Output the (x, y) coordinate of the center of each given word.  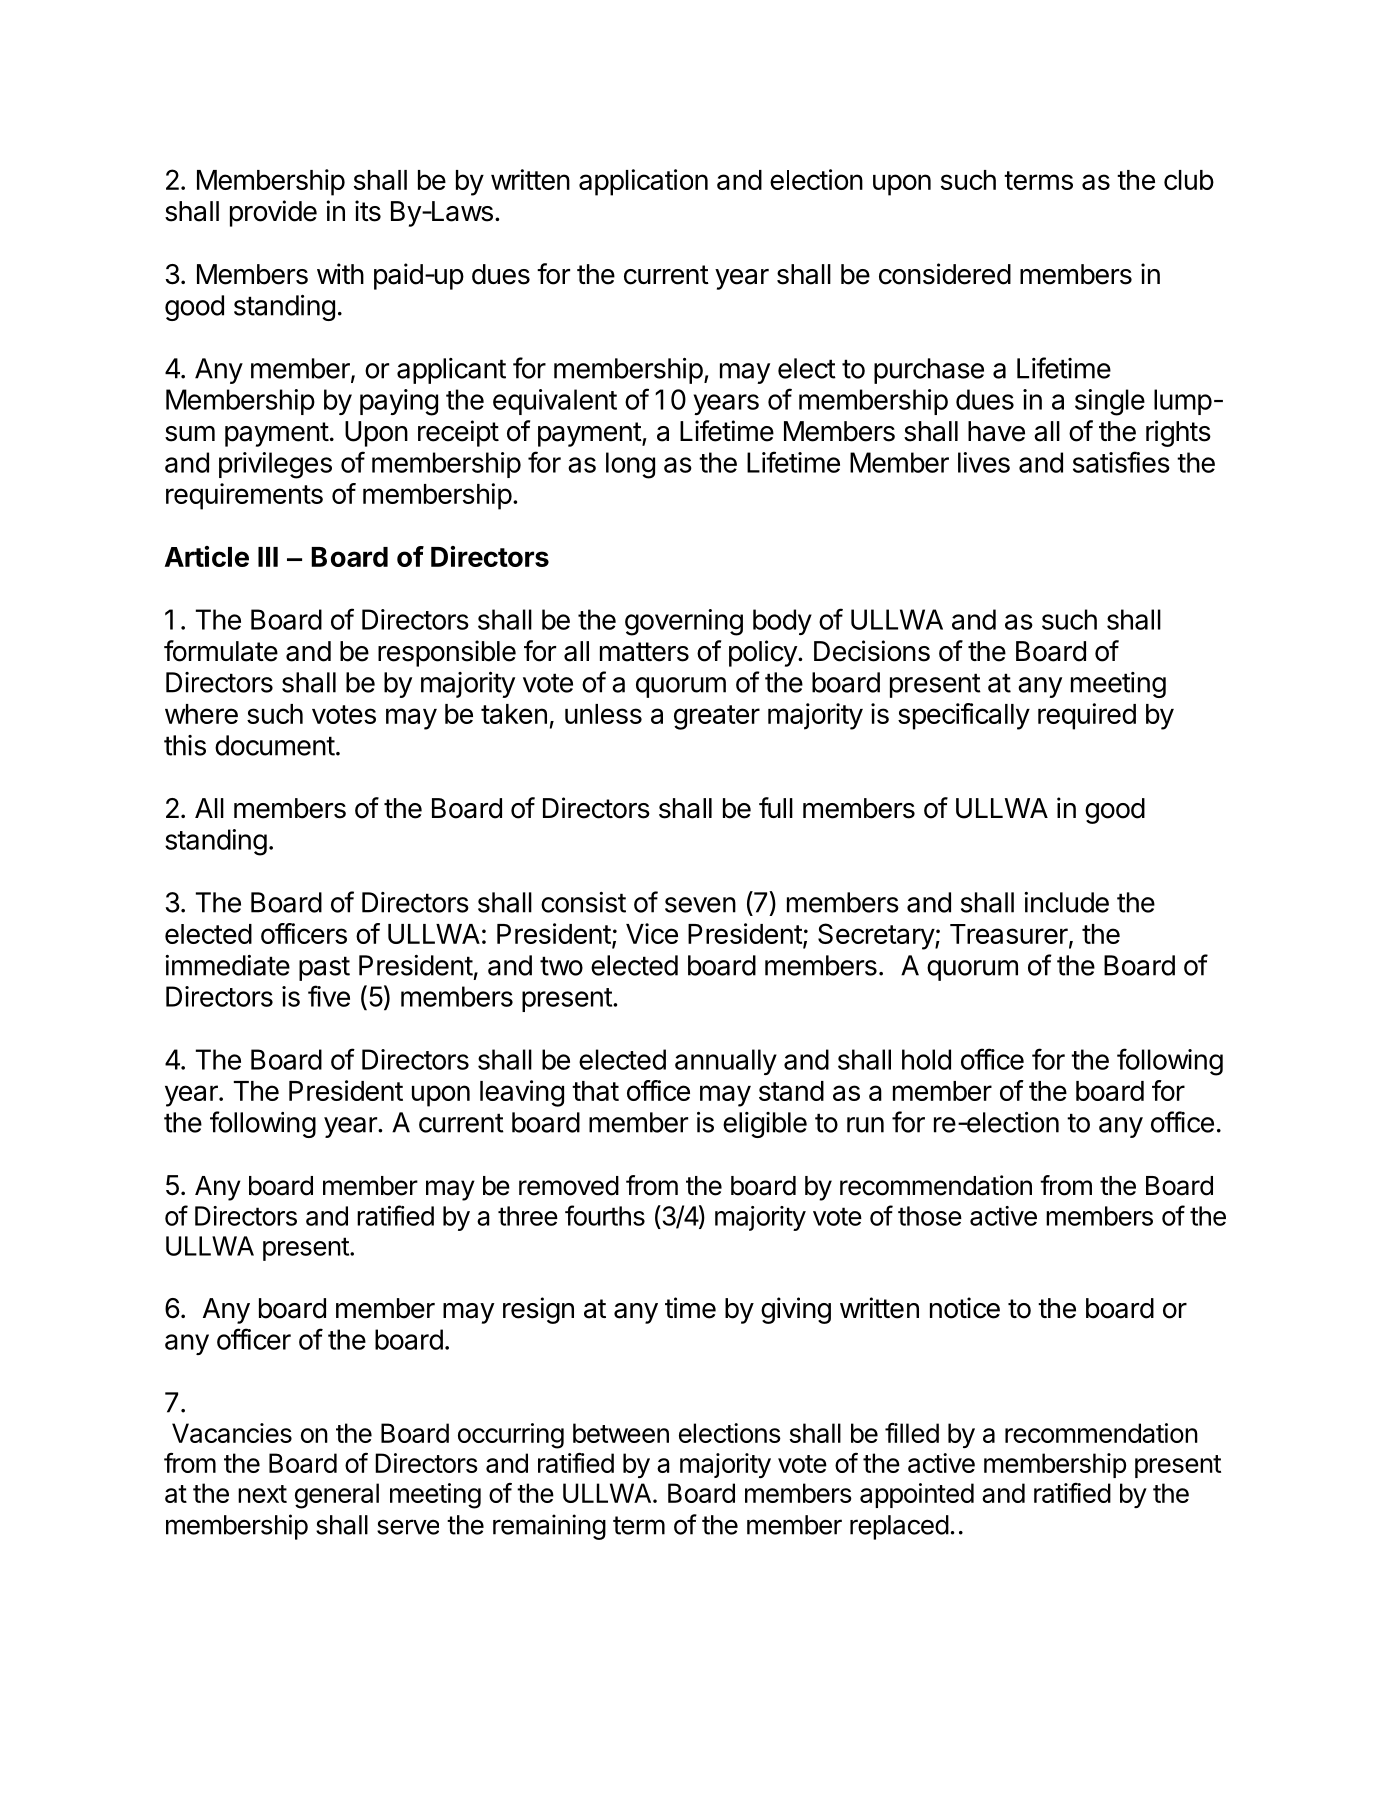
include (1066, 902)
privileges (275, 465)
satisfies (1121, 462)
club (1189, 180)
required (1087, 716)
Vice (652, 933)
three (528, 1216)
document (275, 745)
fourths (605, 1215)
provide (273, 213)
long (630, 465)
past (324, 968)
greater (717, 717)
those (930, 1216)
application (643, 182)
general (337, 1496)
